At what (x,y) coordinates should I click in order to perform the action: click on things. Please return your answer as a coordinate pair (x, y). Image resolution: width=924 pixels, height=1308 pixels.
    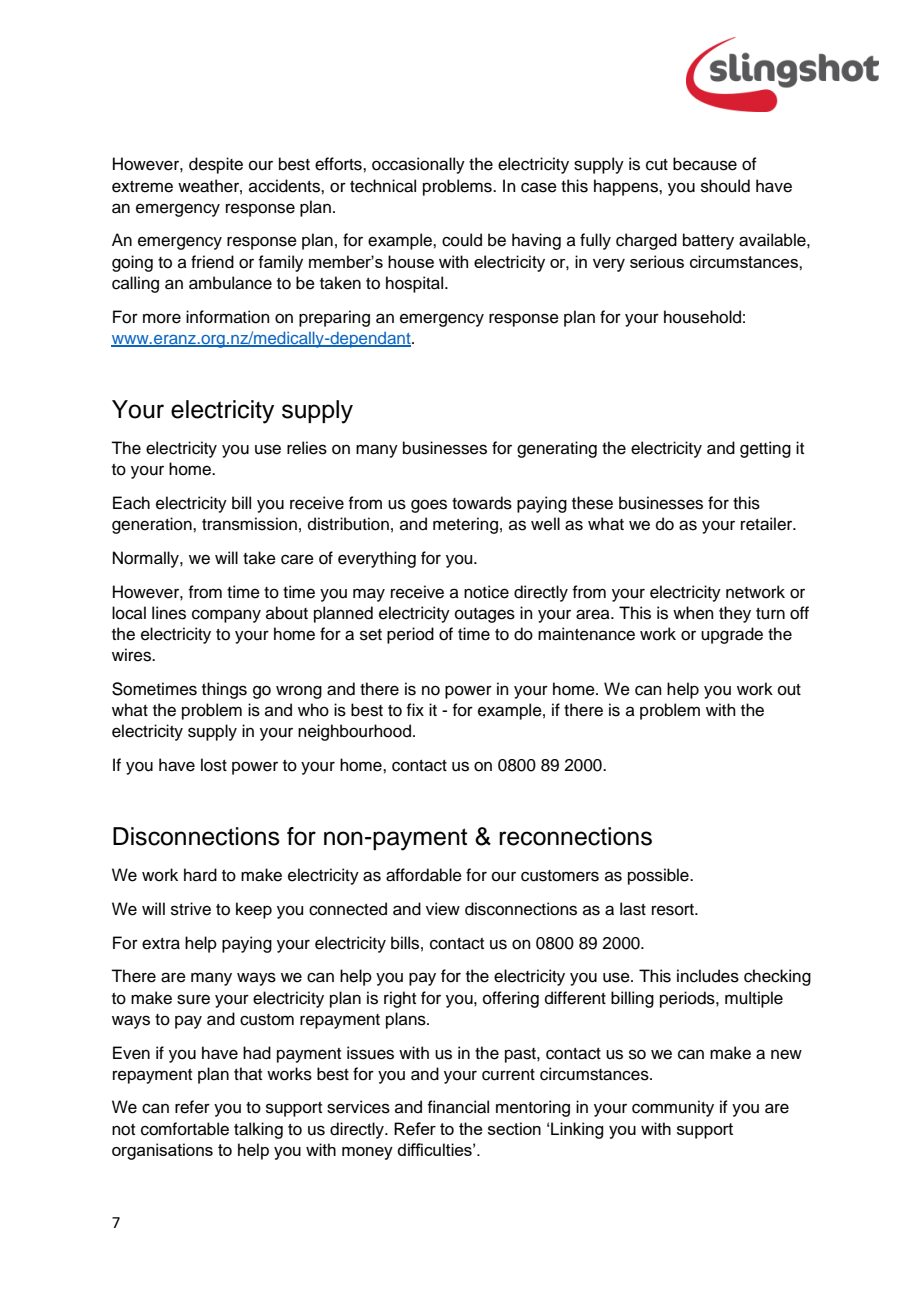
    Looking at the image, I should click on (224, 690).
